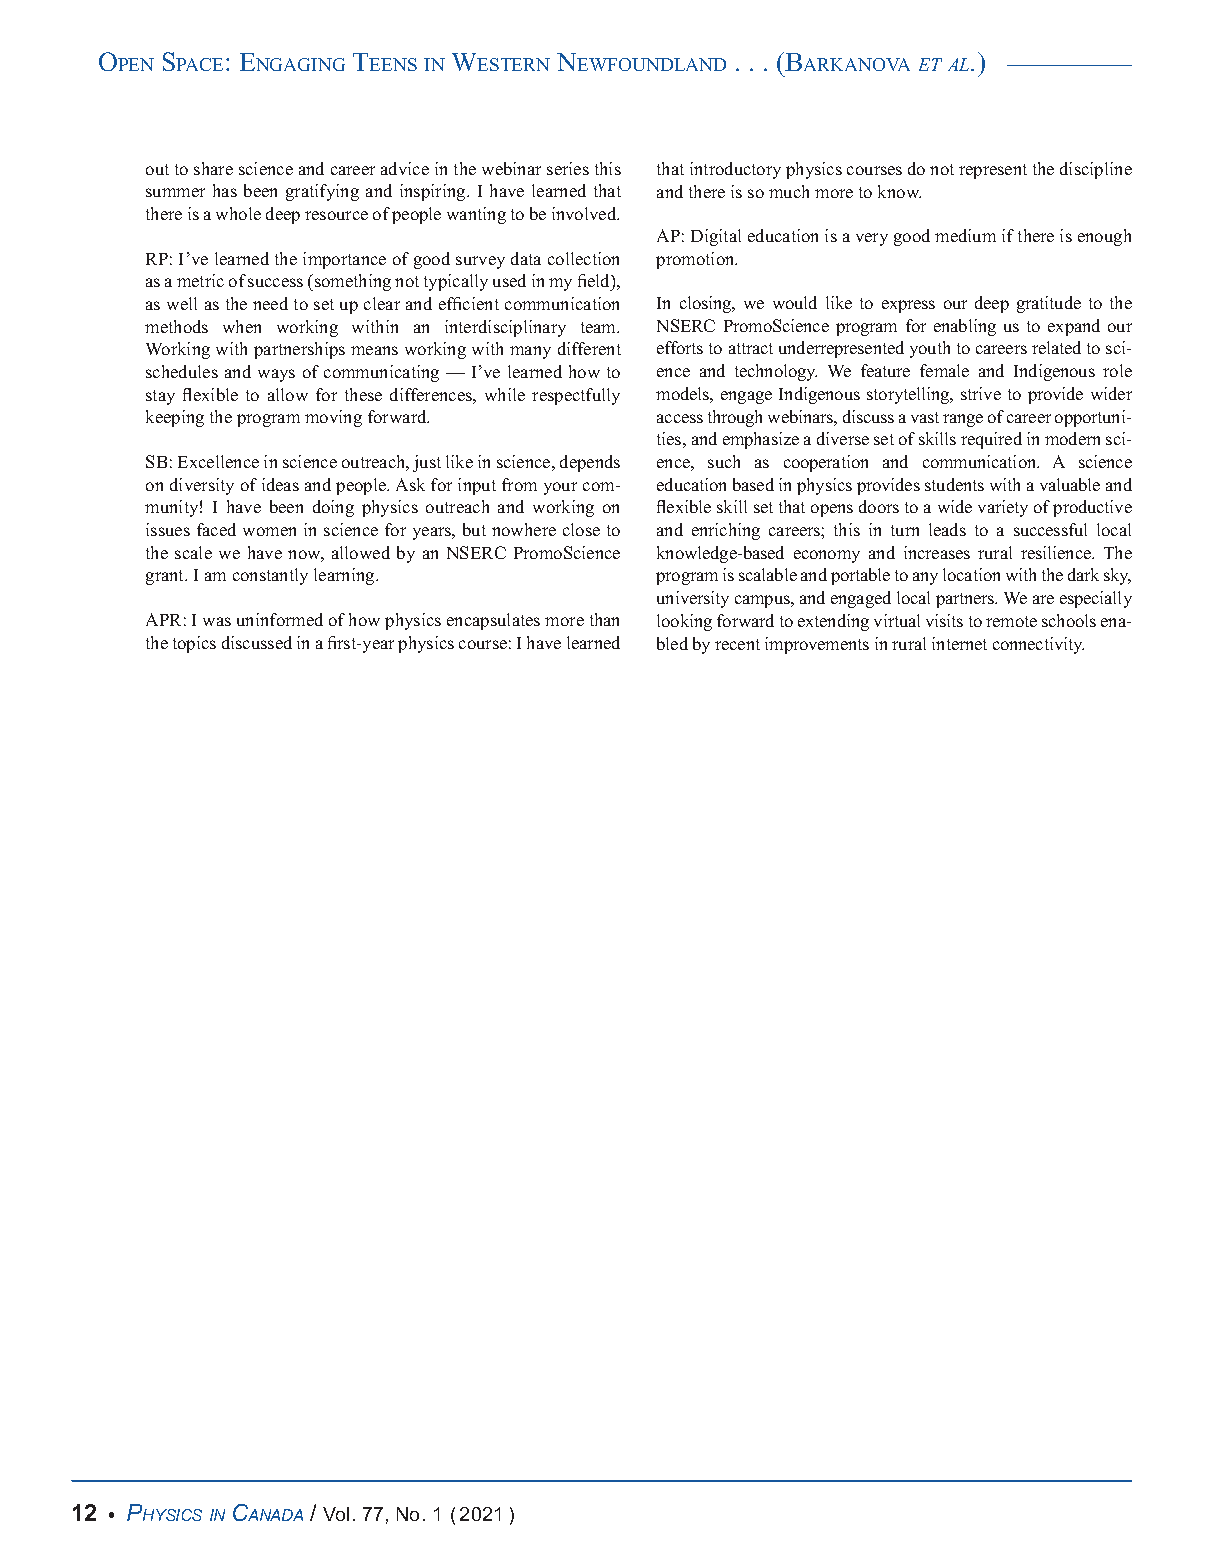 The height and width of the screenshot is (1563, 1207). Describe the element at coordinates (981, 393) in the screenshot. I see `strive` at that location.
